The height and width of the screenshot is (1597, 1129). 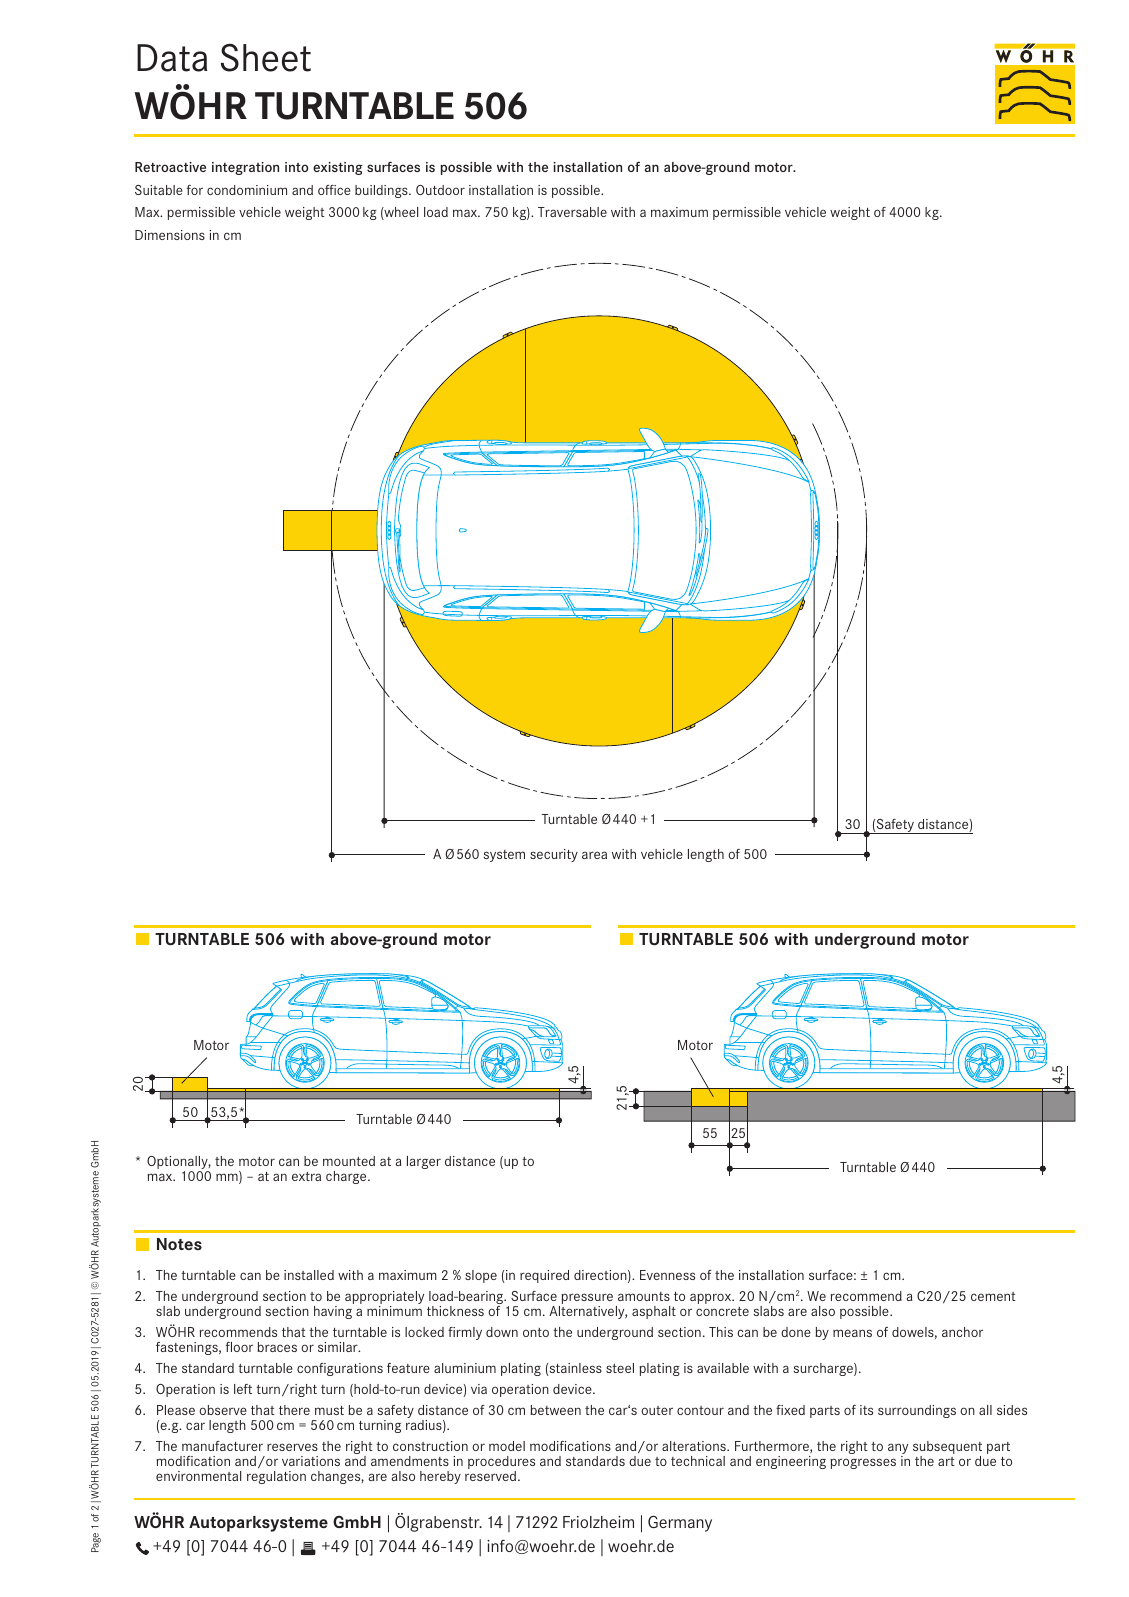 What do you see at coordinates (424, 1162) in the screenshot?
I see `larger` at bounding box center [424, 1162].
